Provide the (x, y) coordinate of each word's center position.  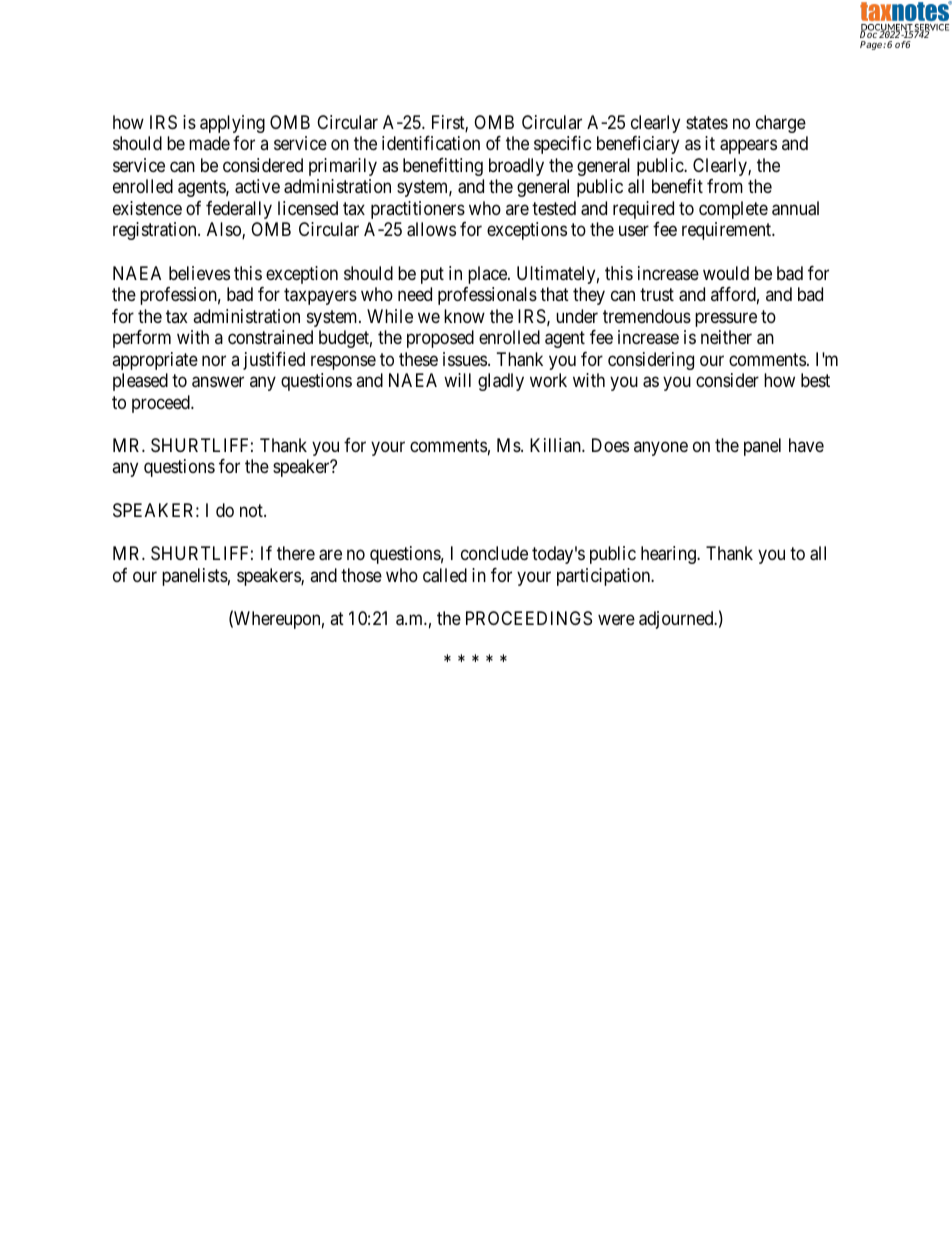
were (616, 619)
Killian (556, 445)
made (209, 143)
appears (748, 147)
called (445, 575)
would (726, 273)
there (296, 553)
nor (214, 360)
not (252, 510)
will (457, 380)
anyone (661, 448)
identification (431, 143)
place (488, 275)
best (815, 380)
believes (199, 273)
